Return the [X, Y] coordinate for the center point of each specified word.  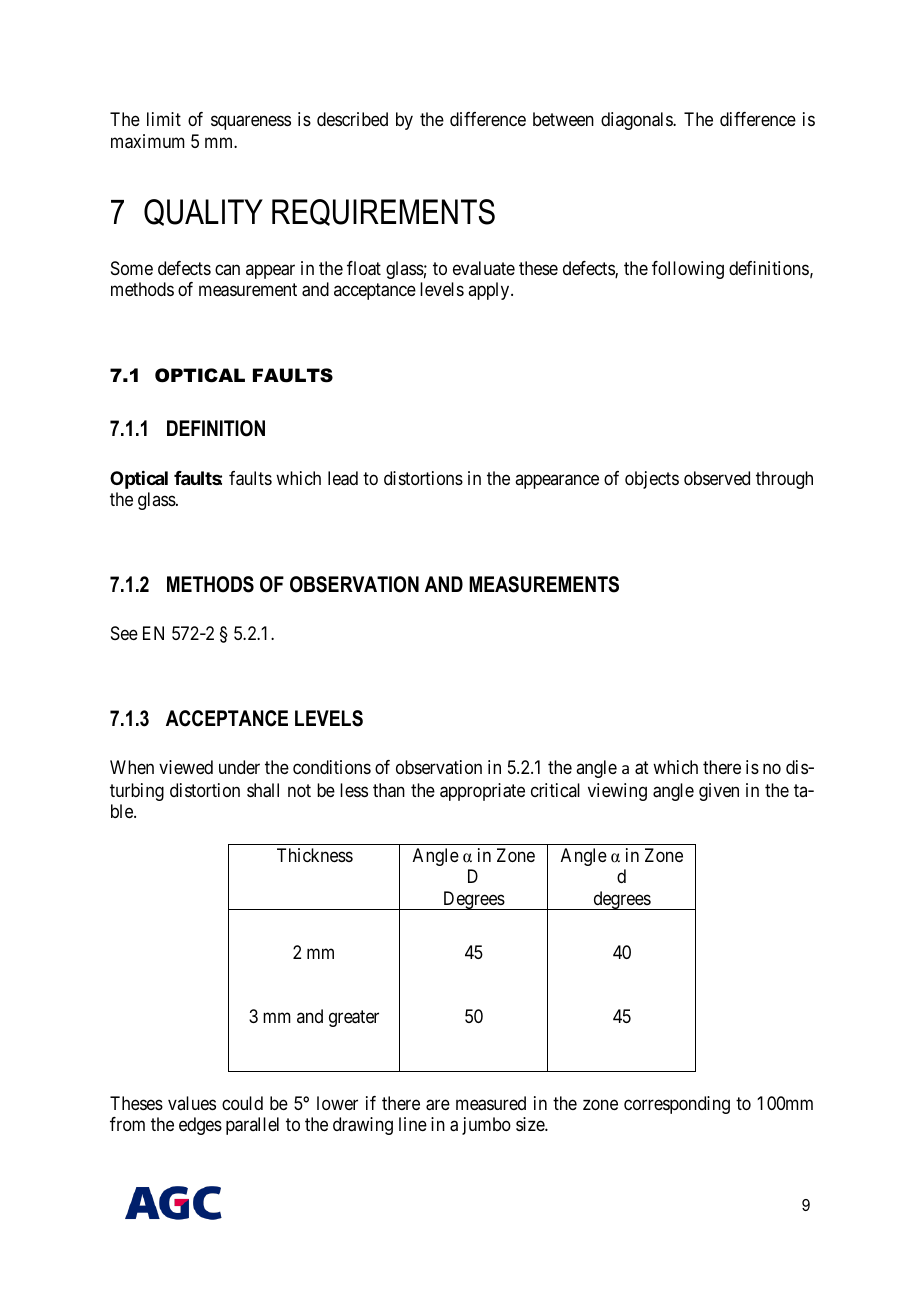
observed [717, 478]
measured [491, 1103]
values [192, 1103]
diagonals [637, 121]
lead [343, 478]
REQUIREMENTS [383, 212]
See [124, 633]
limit [164, 119]
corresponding [677, 1105]
